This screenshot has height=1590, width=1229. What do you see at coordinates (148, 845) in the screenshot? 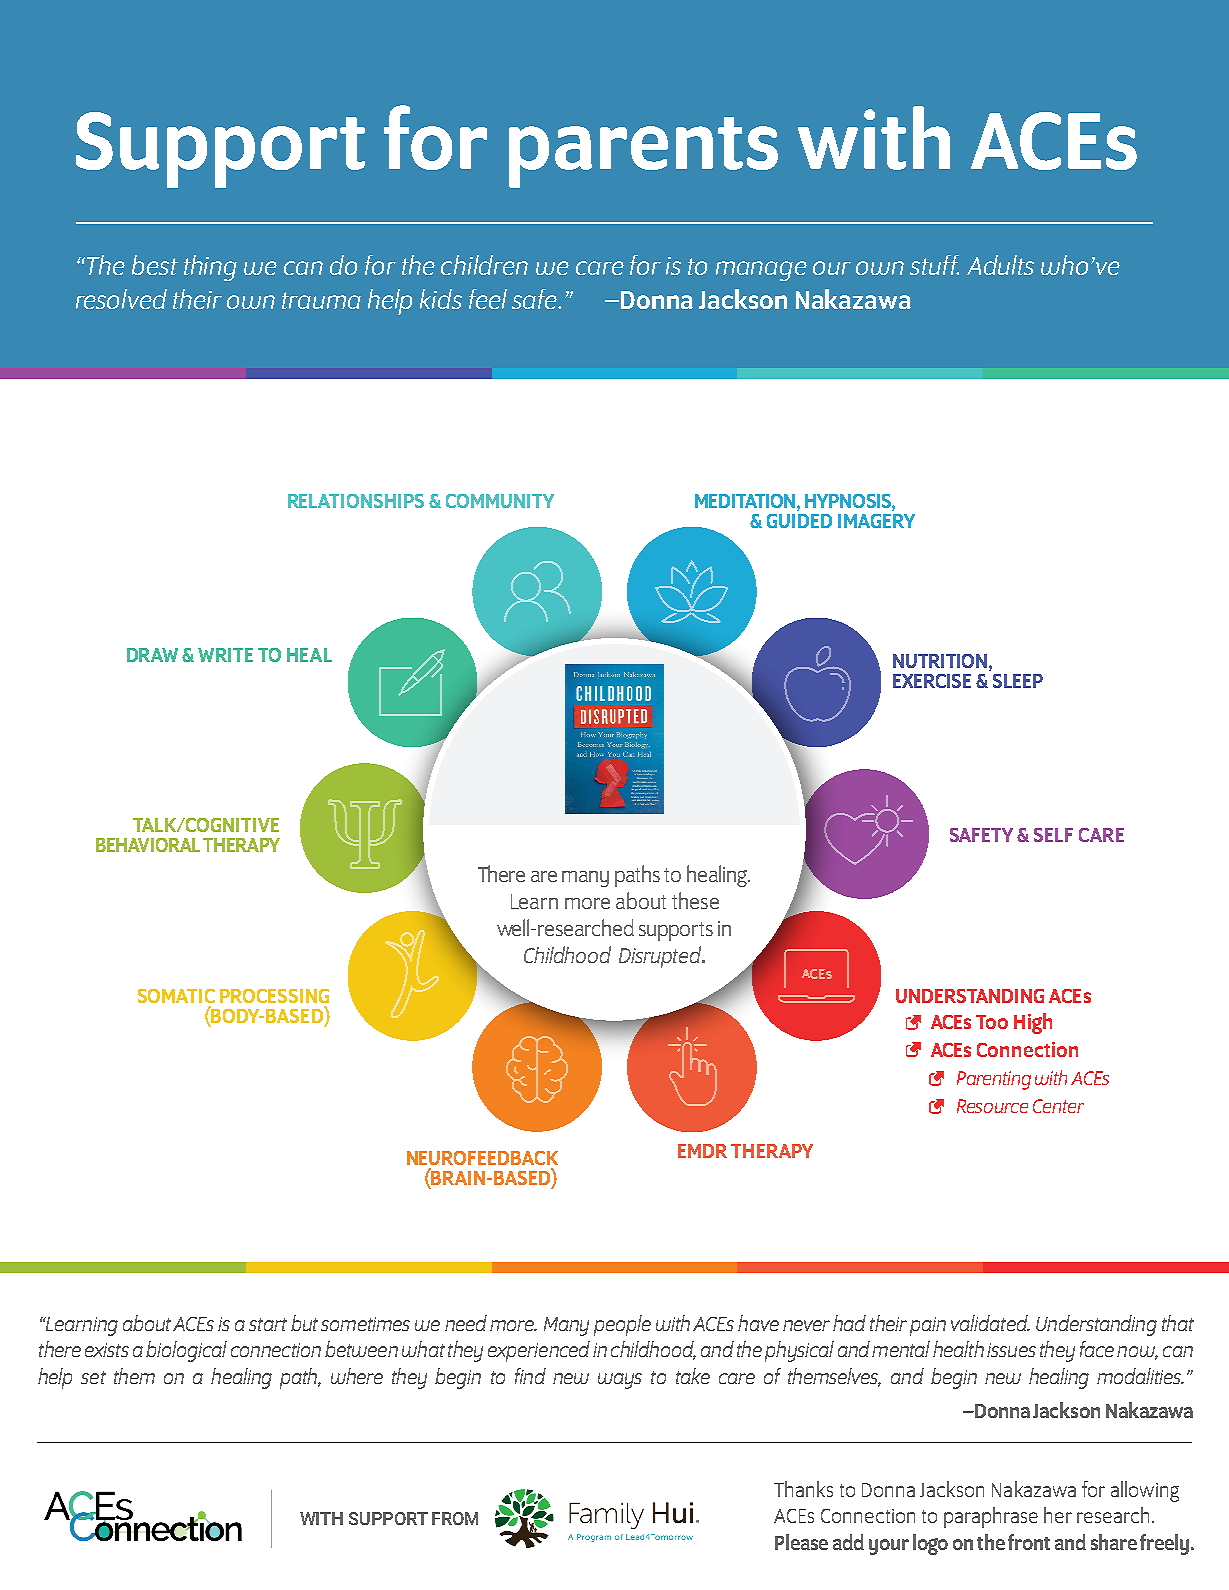
I see `BEHAVIORAL` at bounding box center [148, 845].
